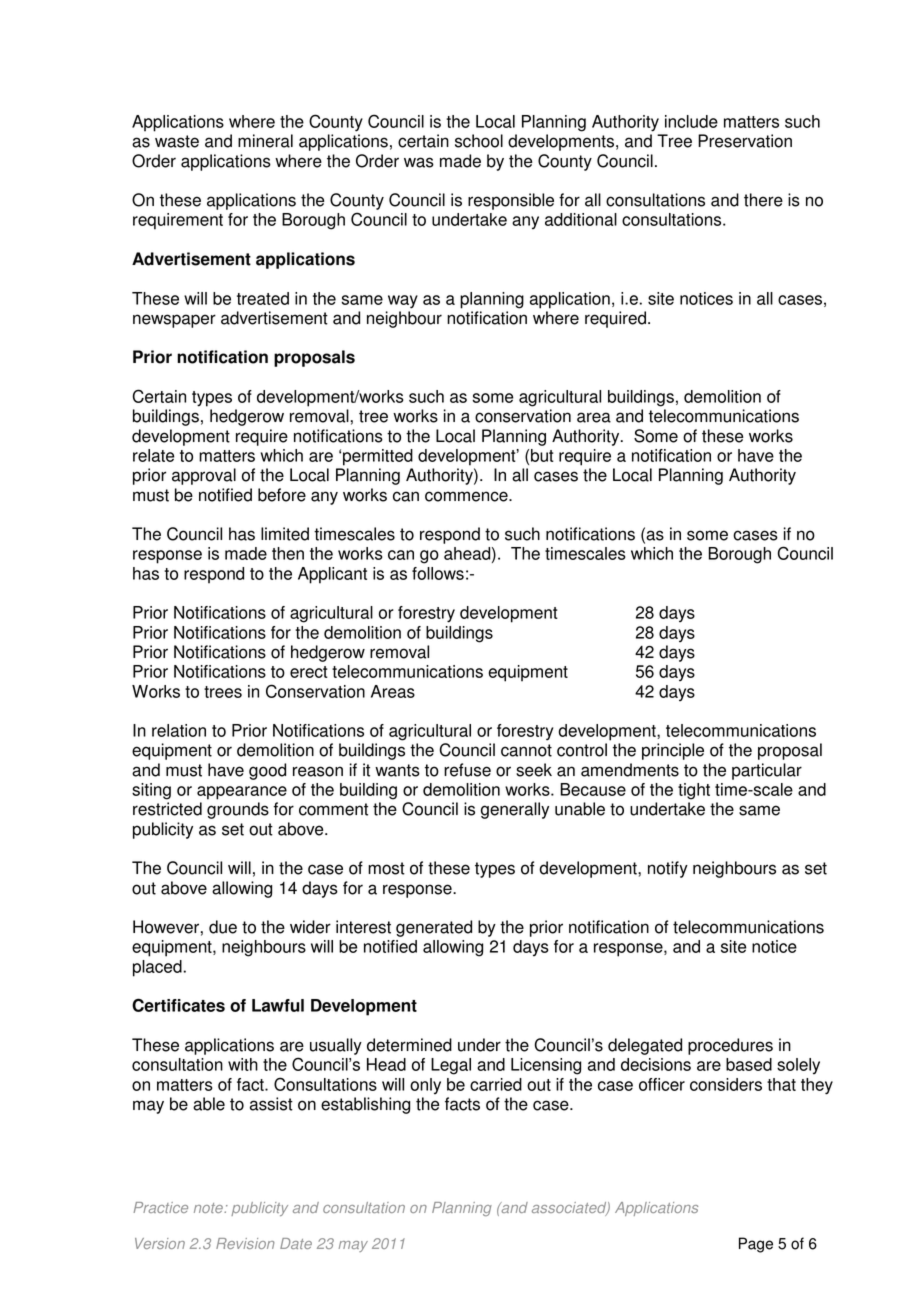 The image size is (924, 1308). Describe the element at coordinates (467, 496) in the page. I see `commence` at that location.
